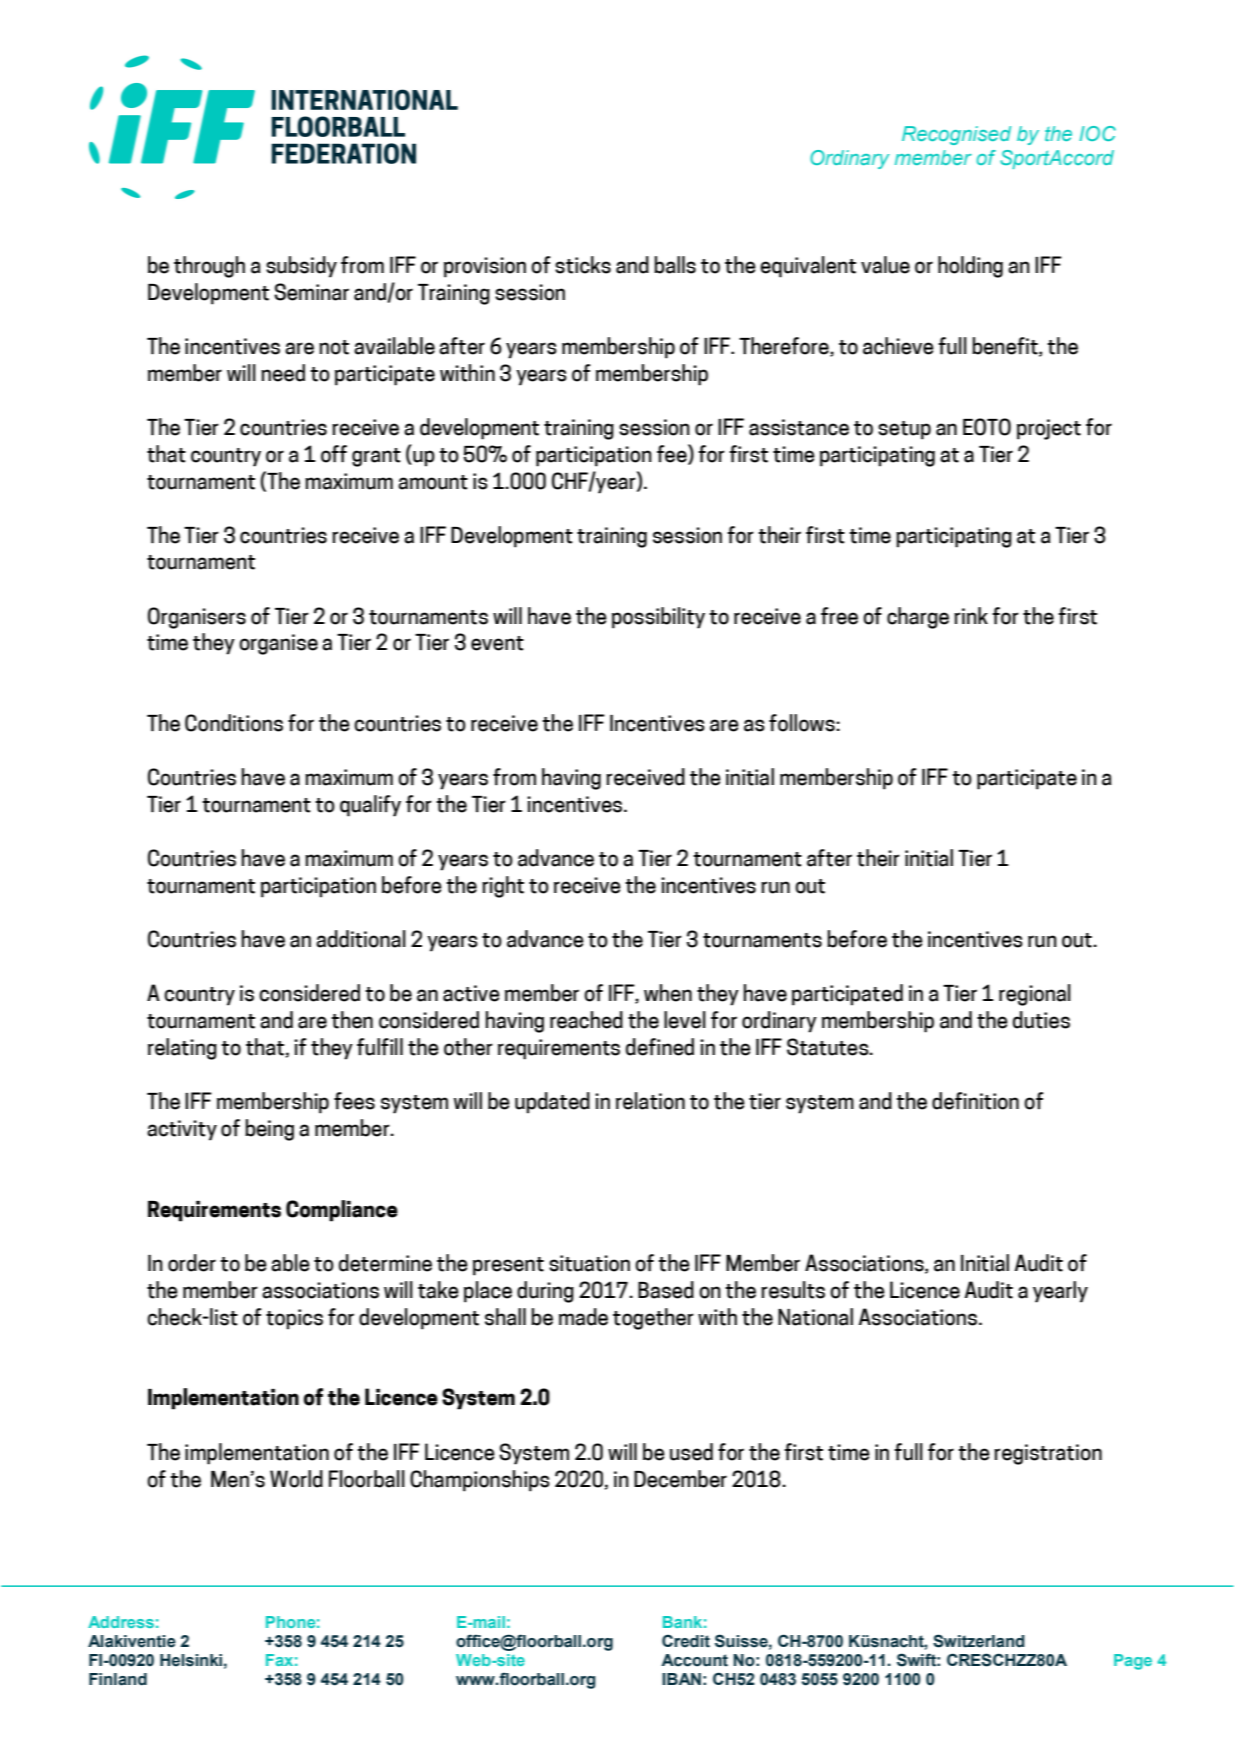  Describe the element at coordinates (583, 265) in the document. I see `sticks` at that location.
